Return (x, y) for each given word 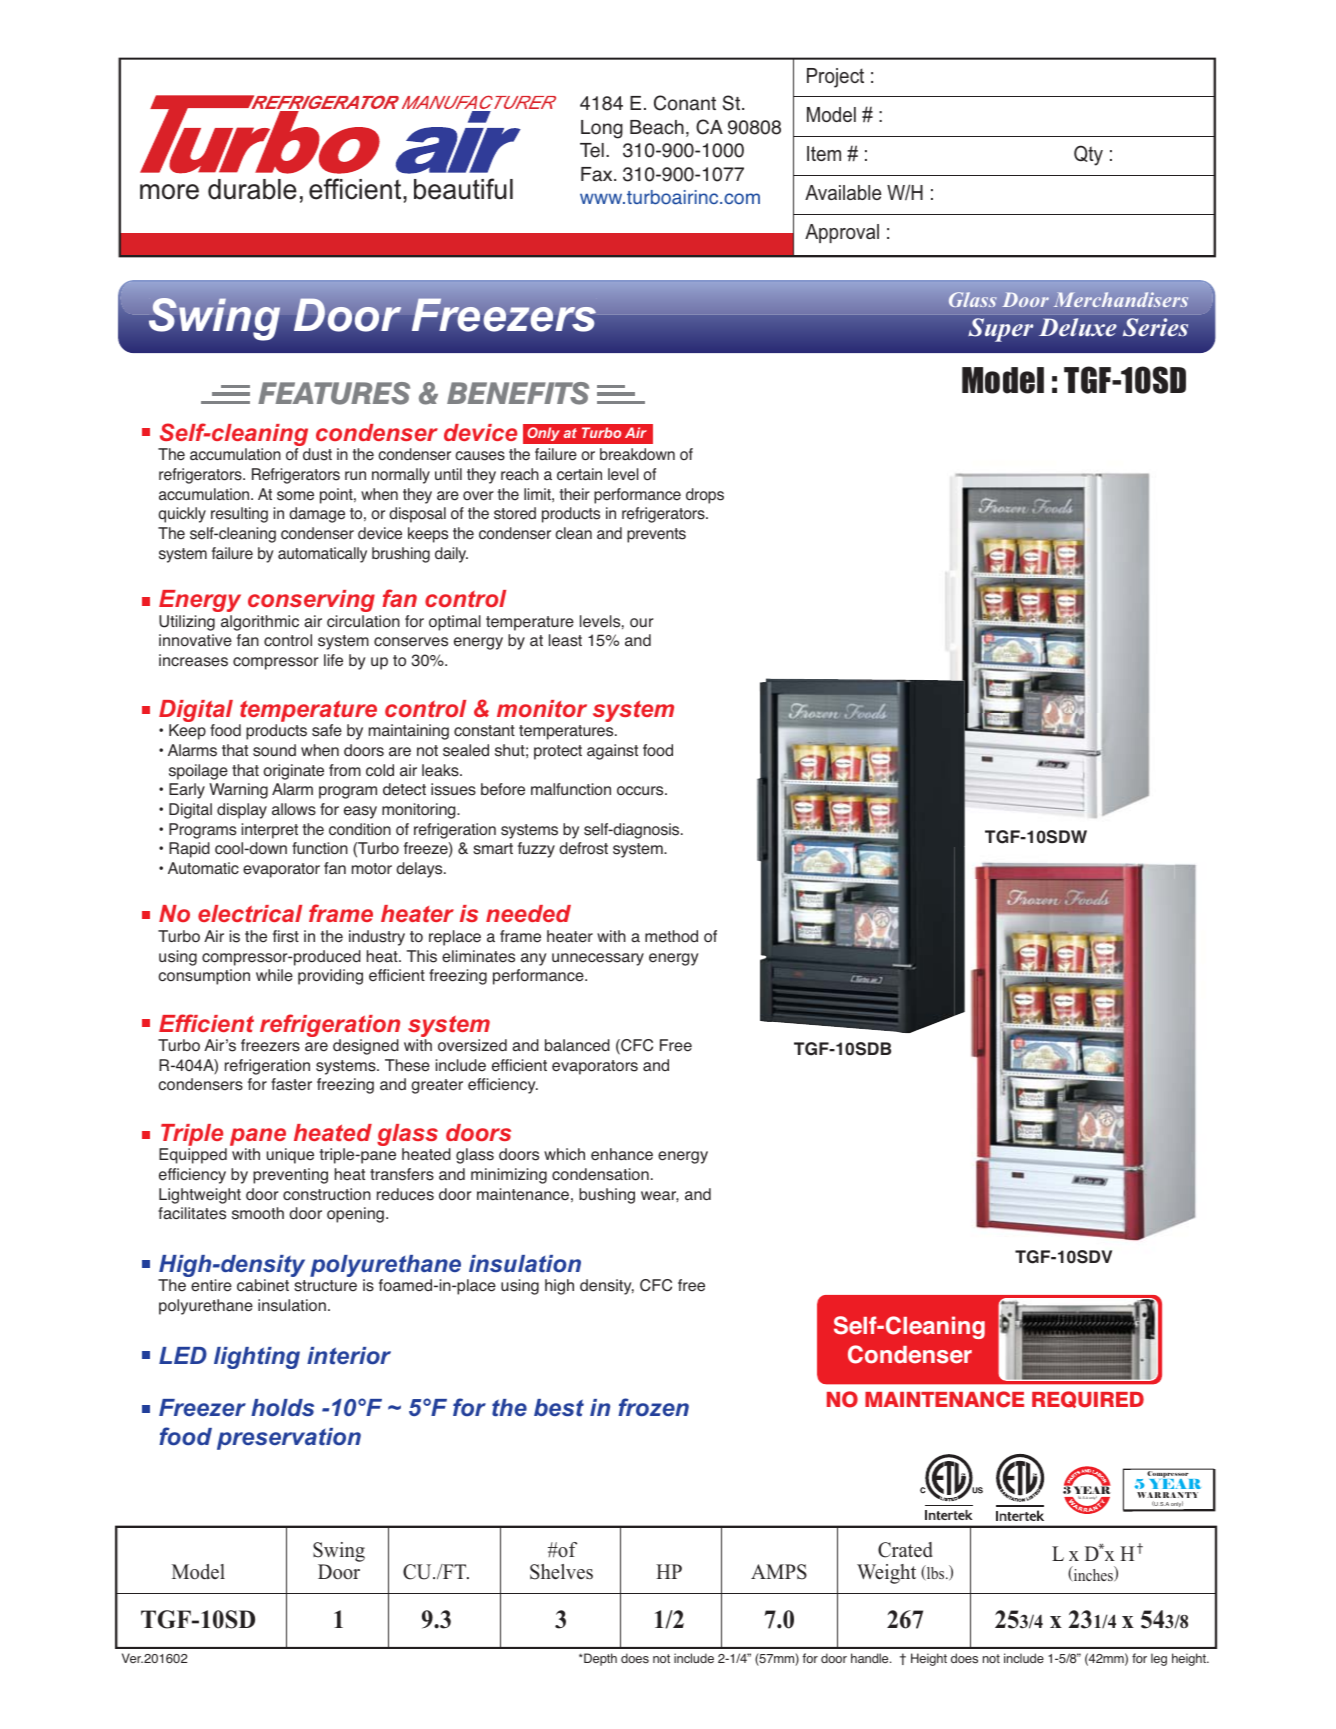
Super (1000, 330)
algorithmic (260, 623)
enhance (622, 1154)
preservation (289, 1439)
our (641, 622)
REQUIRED (1088, 1399)
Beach (657, 127)
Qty (1088, 155)
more (169, 192)
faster (291, 1084)
